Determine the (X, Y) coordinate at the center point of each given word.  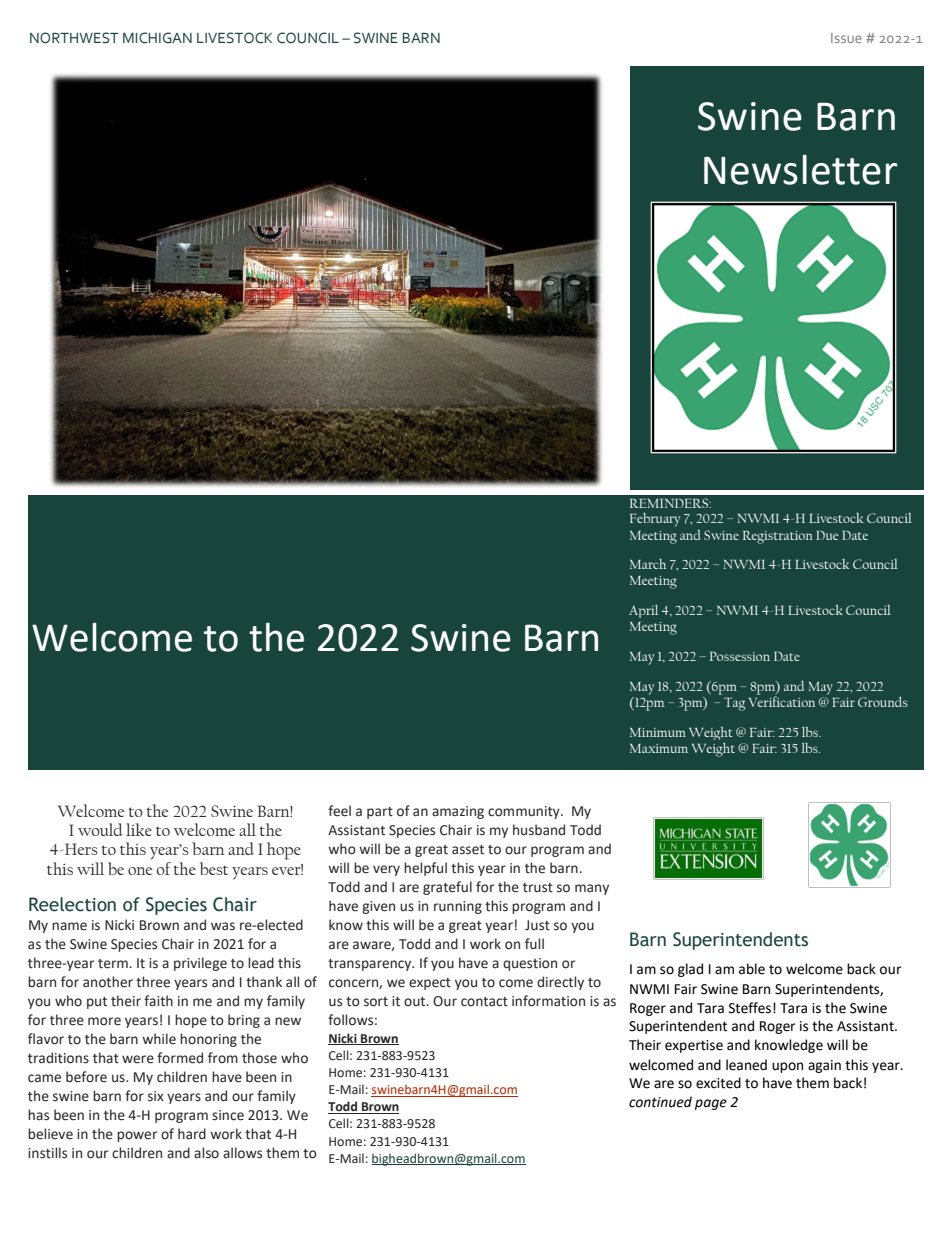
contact (484, 1002)
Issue (846, 38)
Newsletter (800, 169)
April (643, 611)
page (711, 1104)
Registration (778, 537)
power (137, 1136)
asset (468, 850)
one (140, 871)
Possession (740, 656)
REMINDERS (670, 503)
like (139, 829)
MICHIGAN (157, 38)
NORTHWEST (74, 38)
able (752, 969)
